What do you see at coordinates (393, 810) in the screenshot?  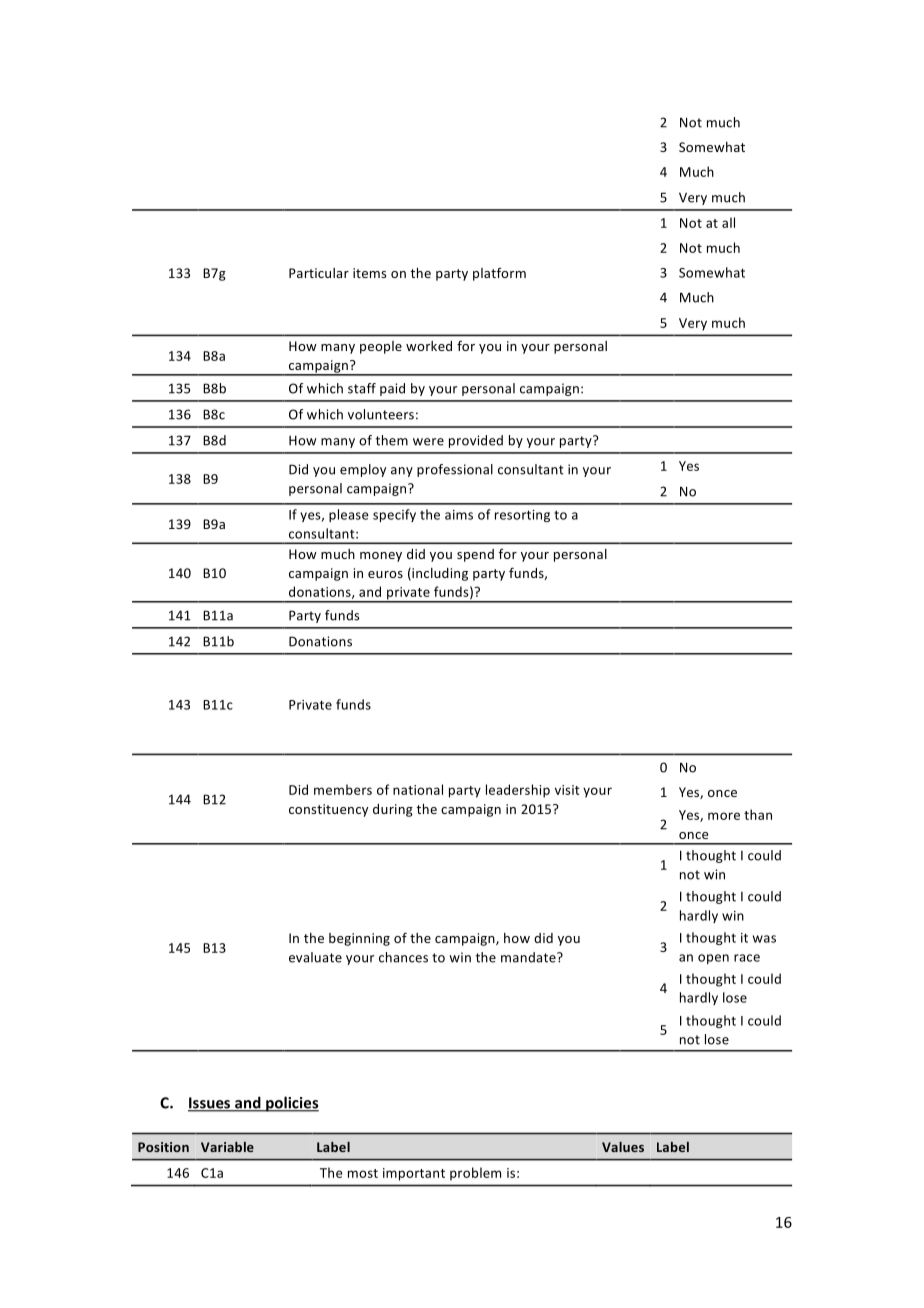 I see `during` at bounding box center [393, 810].
